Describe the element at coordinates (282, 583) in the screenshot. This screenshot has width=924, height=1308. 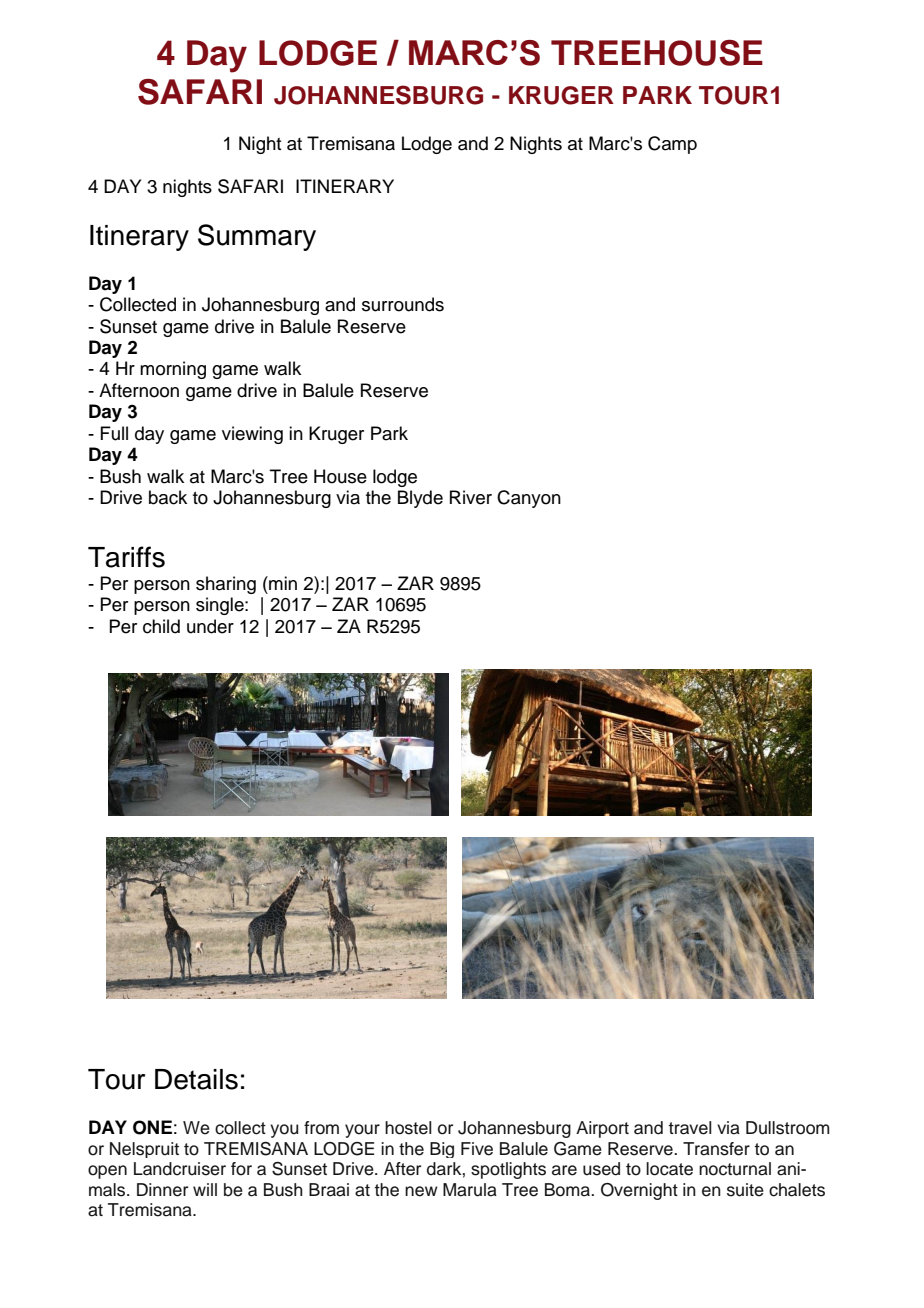
I see `min` at that location.
